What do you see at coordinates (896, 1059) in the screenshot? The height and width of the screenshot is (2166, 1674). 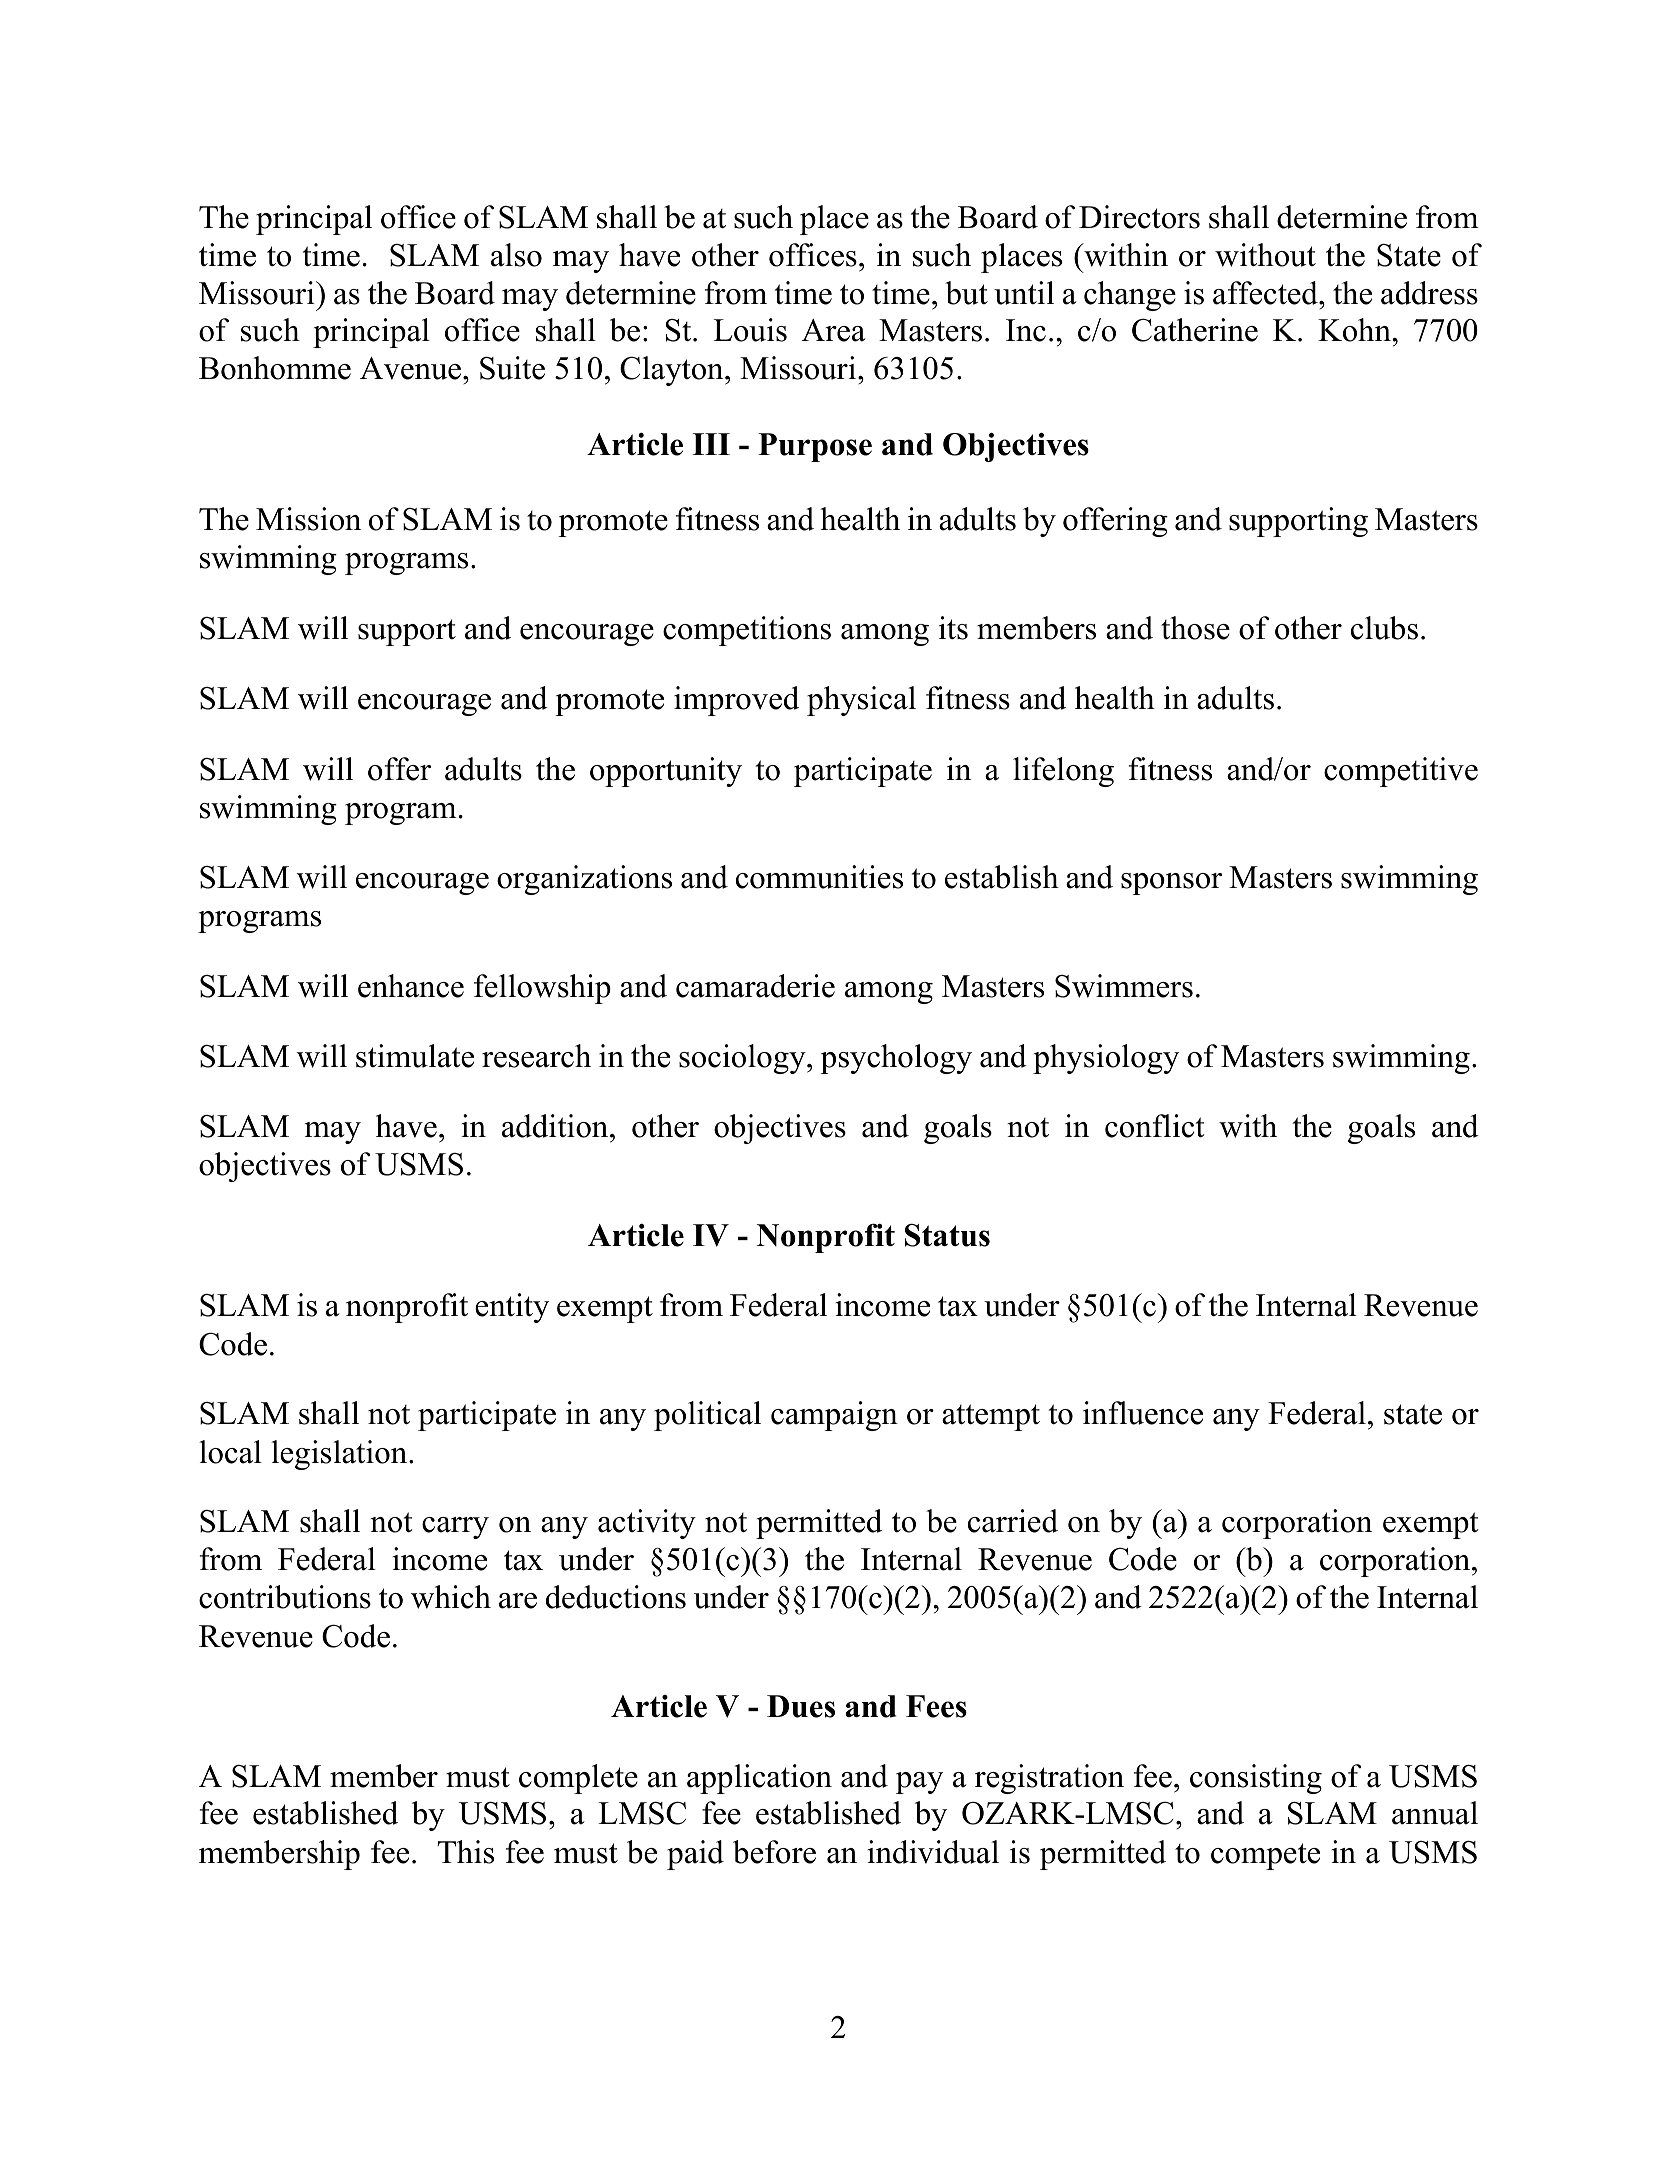 I see `psychology` at bounding box center [896, 1059].
